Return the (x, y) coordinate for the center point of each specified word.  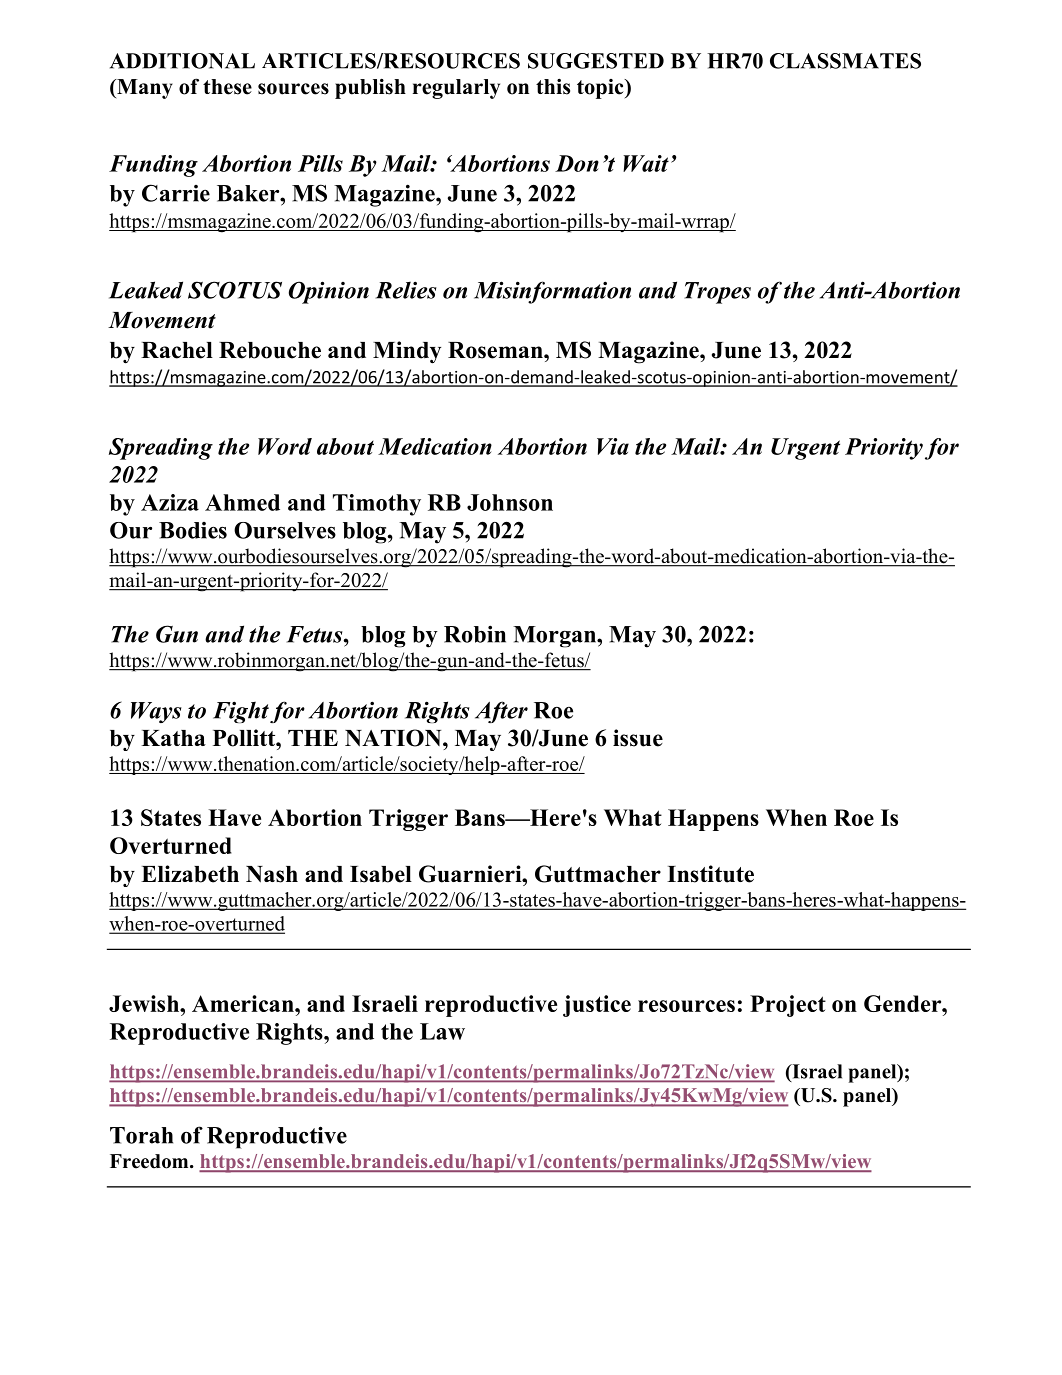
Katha (173, 738)
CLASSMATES (845, 61)
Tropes (717, 293)
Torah (141, 1135)
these (227, 87)
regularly (456, 89)
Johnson (510, 502)
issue (638, 738)
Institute (710, 874)
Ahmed (242, 502)
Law (442, 1031)
